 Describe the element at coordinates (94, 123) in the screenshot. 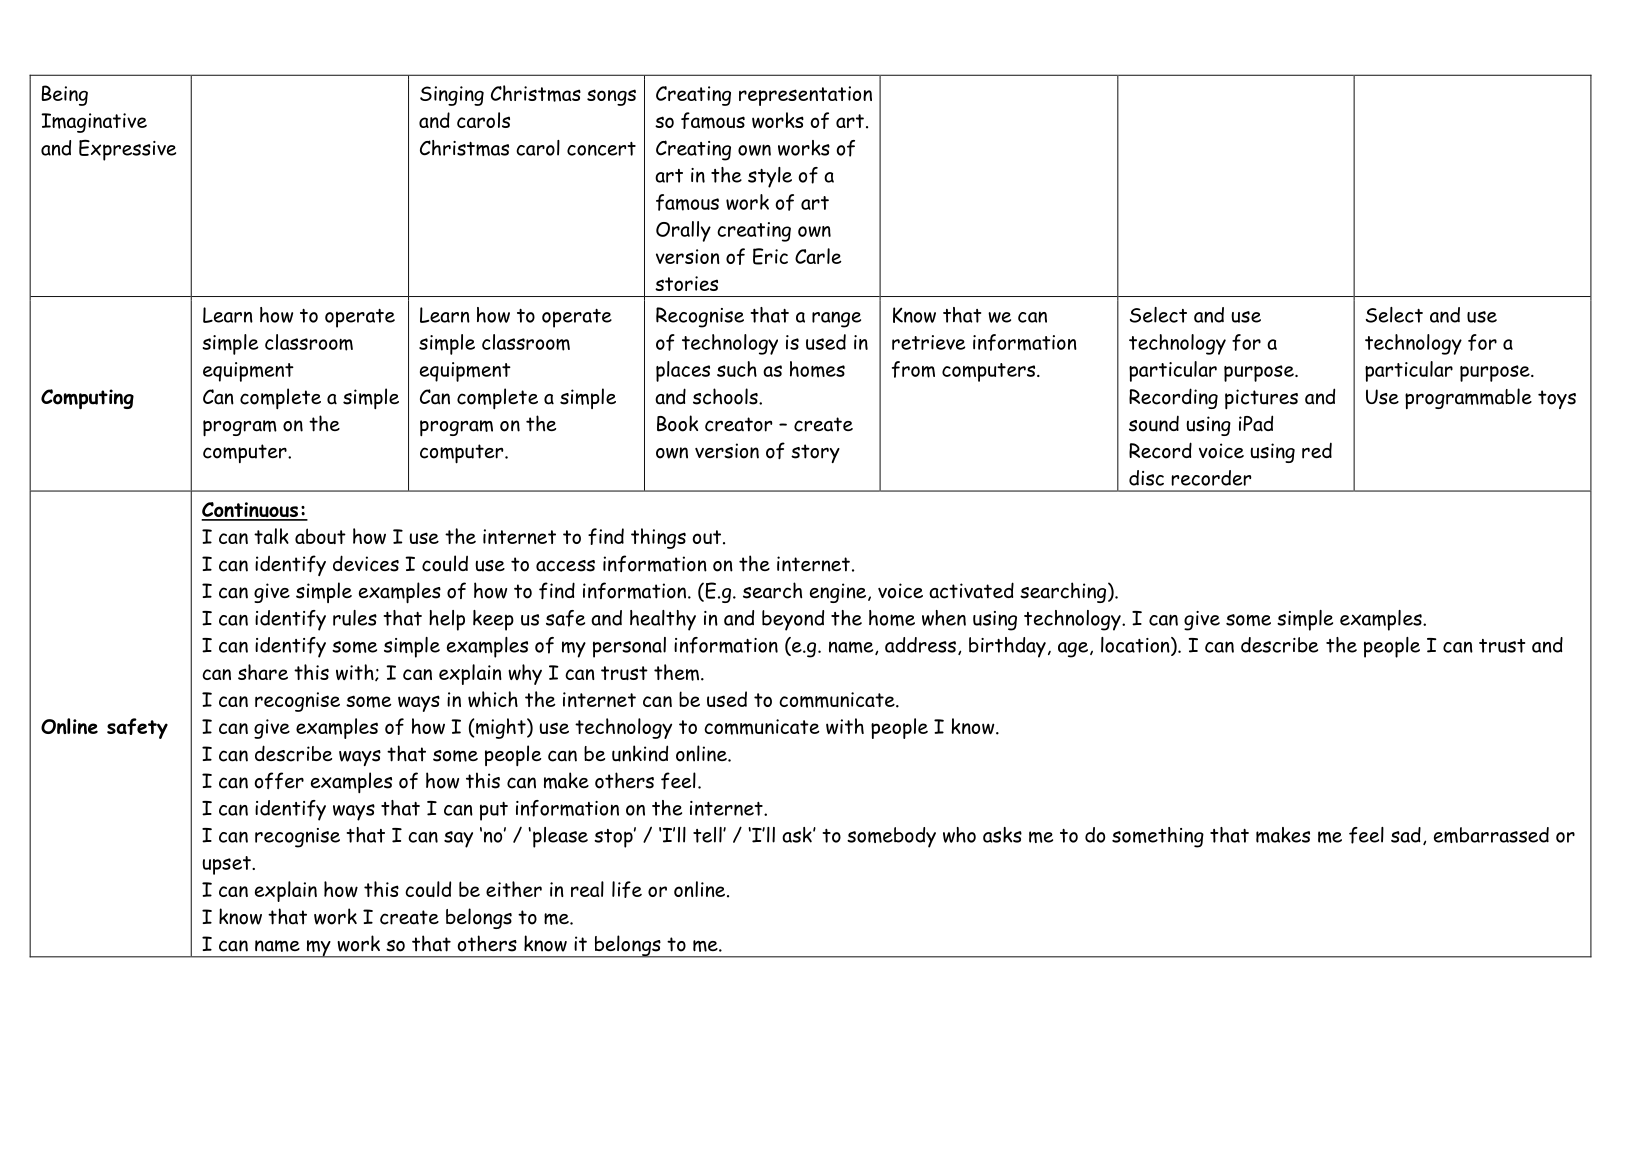

I see `Imaginative` at that location.
